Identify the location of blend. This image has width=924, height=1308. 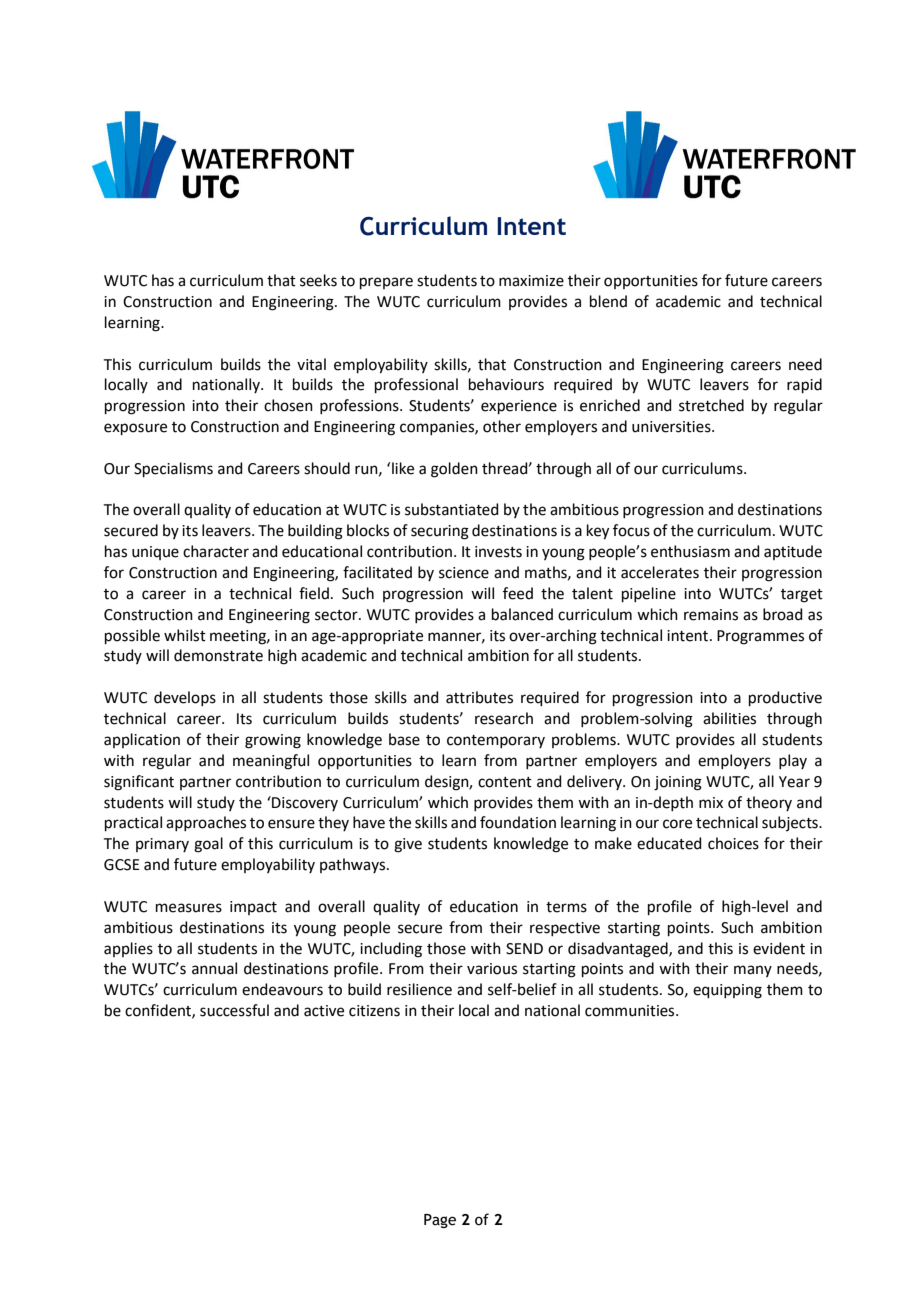
(608, 301).
